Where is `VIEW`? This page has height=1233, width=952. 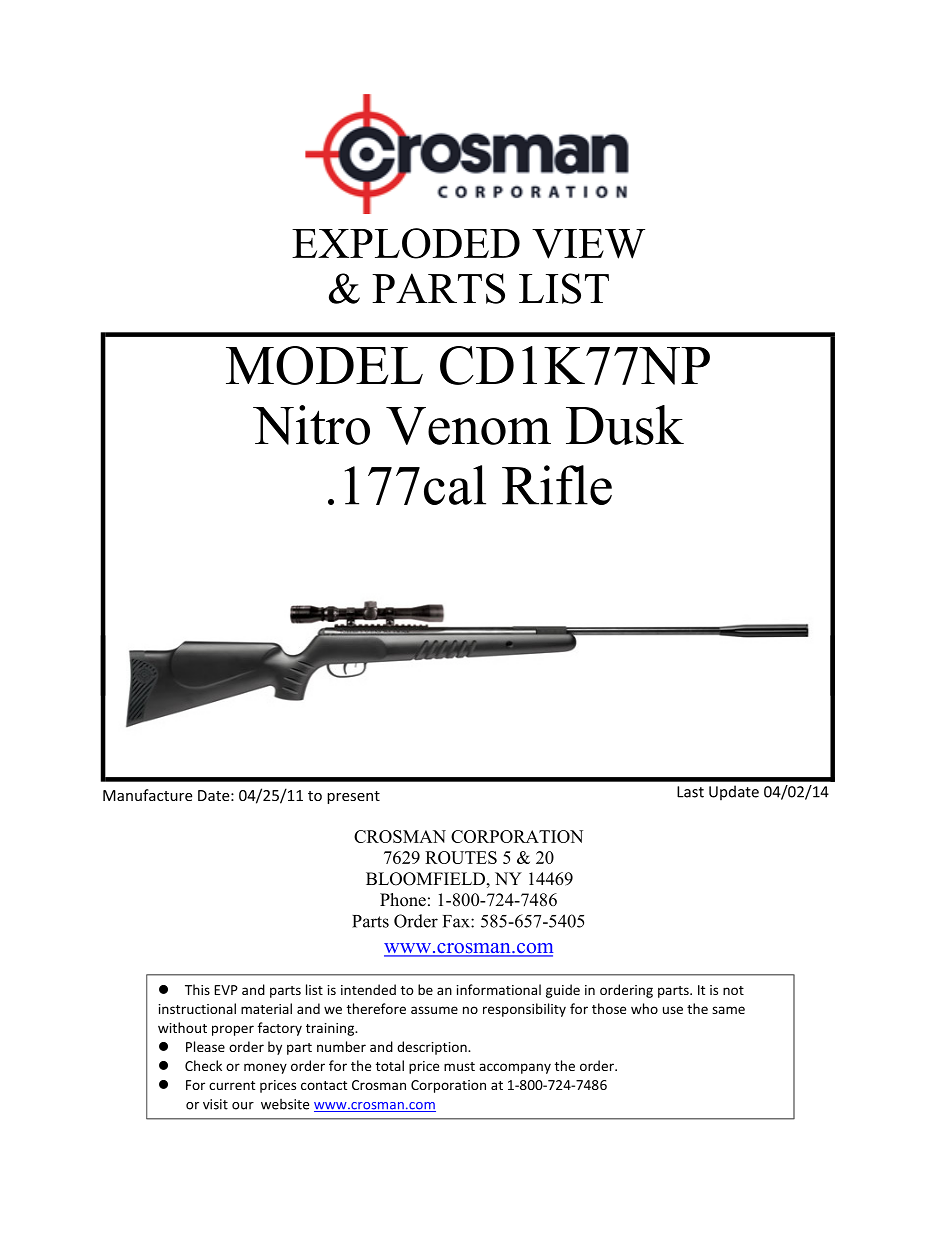 VIEW is located at coordinates (588, 244).
